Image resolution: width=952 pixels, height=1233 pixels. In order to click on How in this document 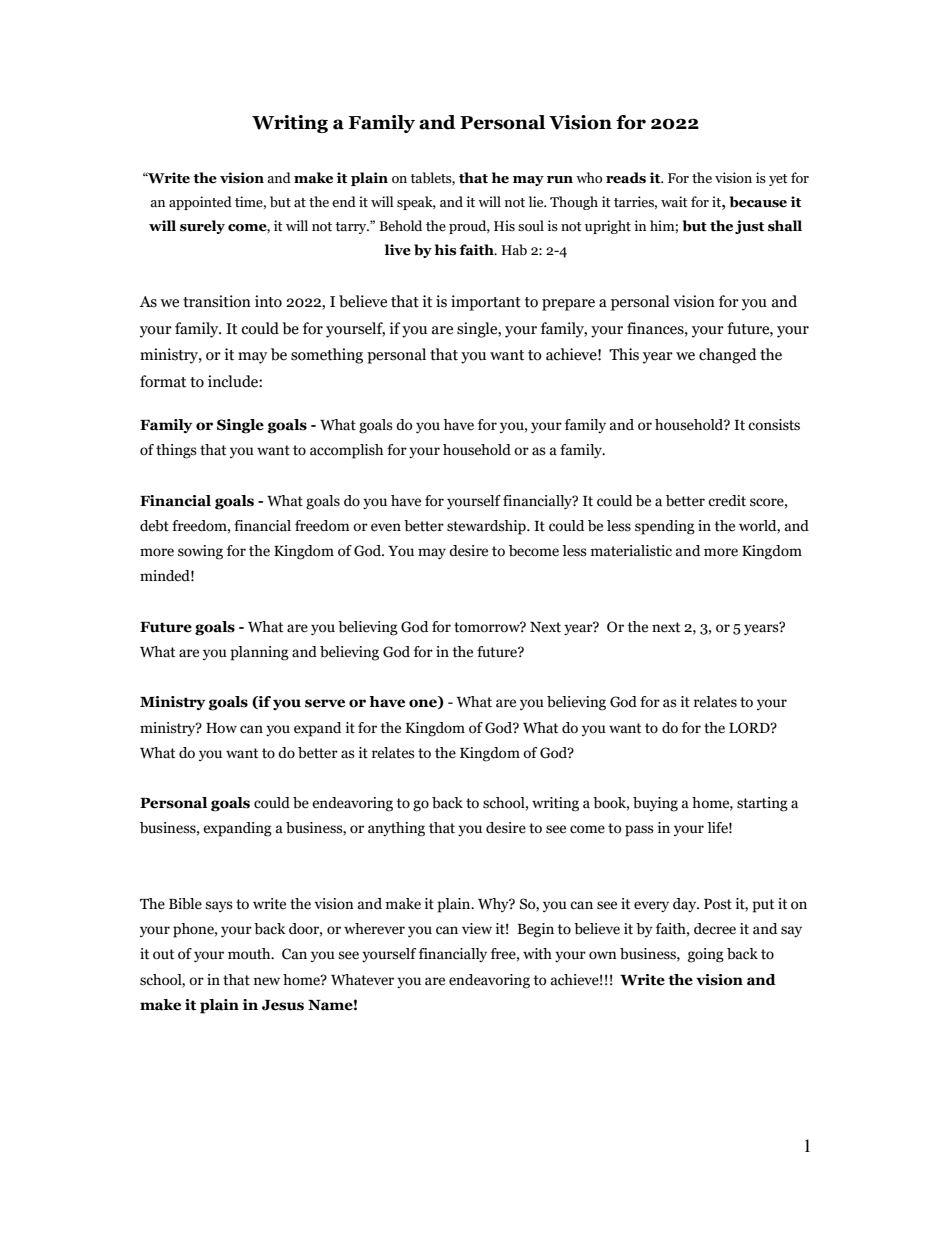, I will do `click(221, 728)`.
